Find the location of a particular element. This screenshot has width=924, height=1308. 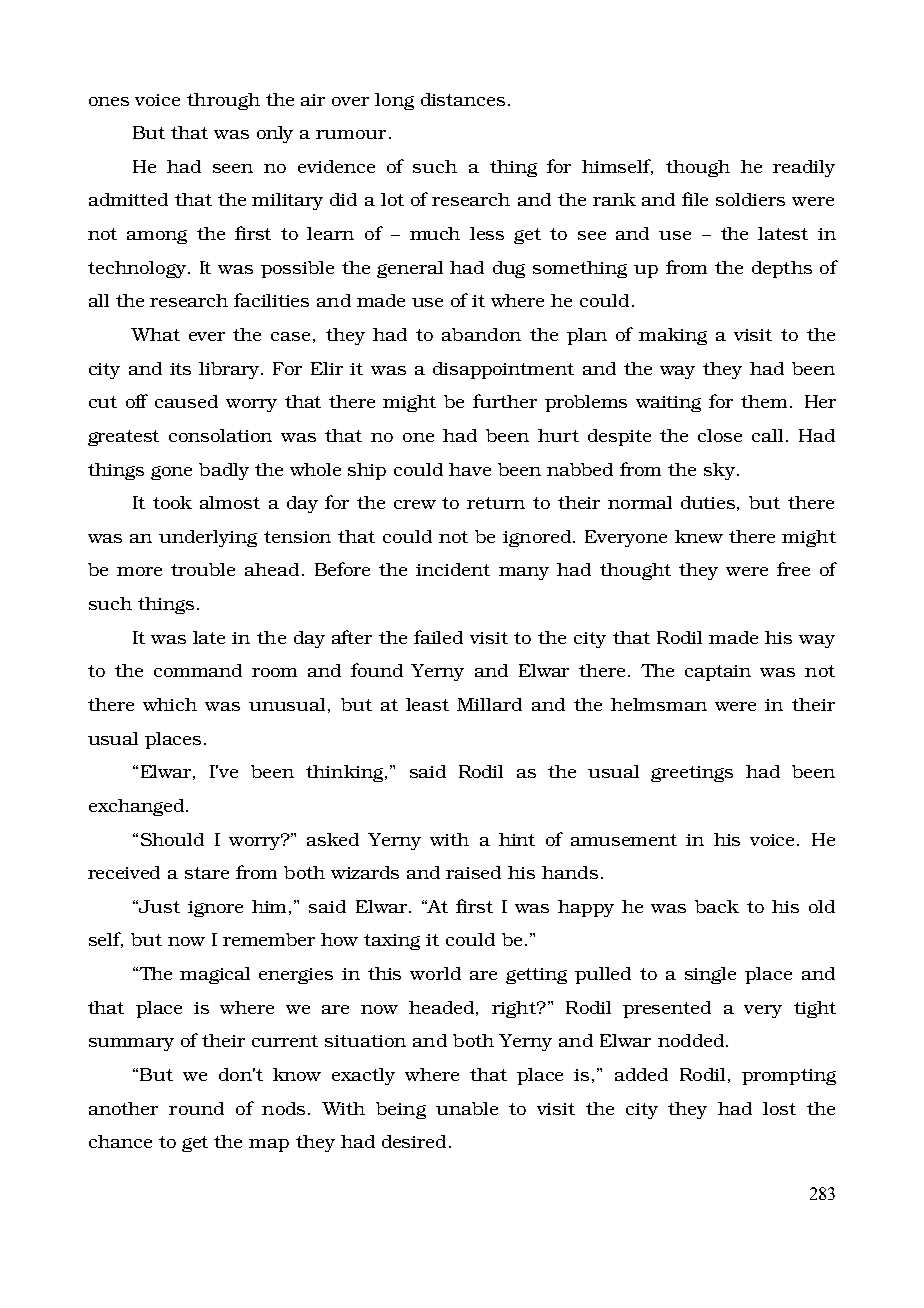

exchanged is located at coordinates (136, 807).
